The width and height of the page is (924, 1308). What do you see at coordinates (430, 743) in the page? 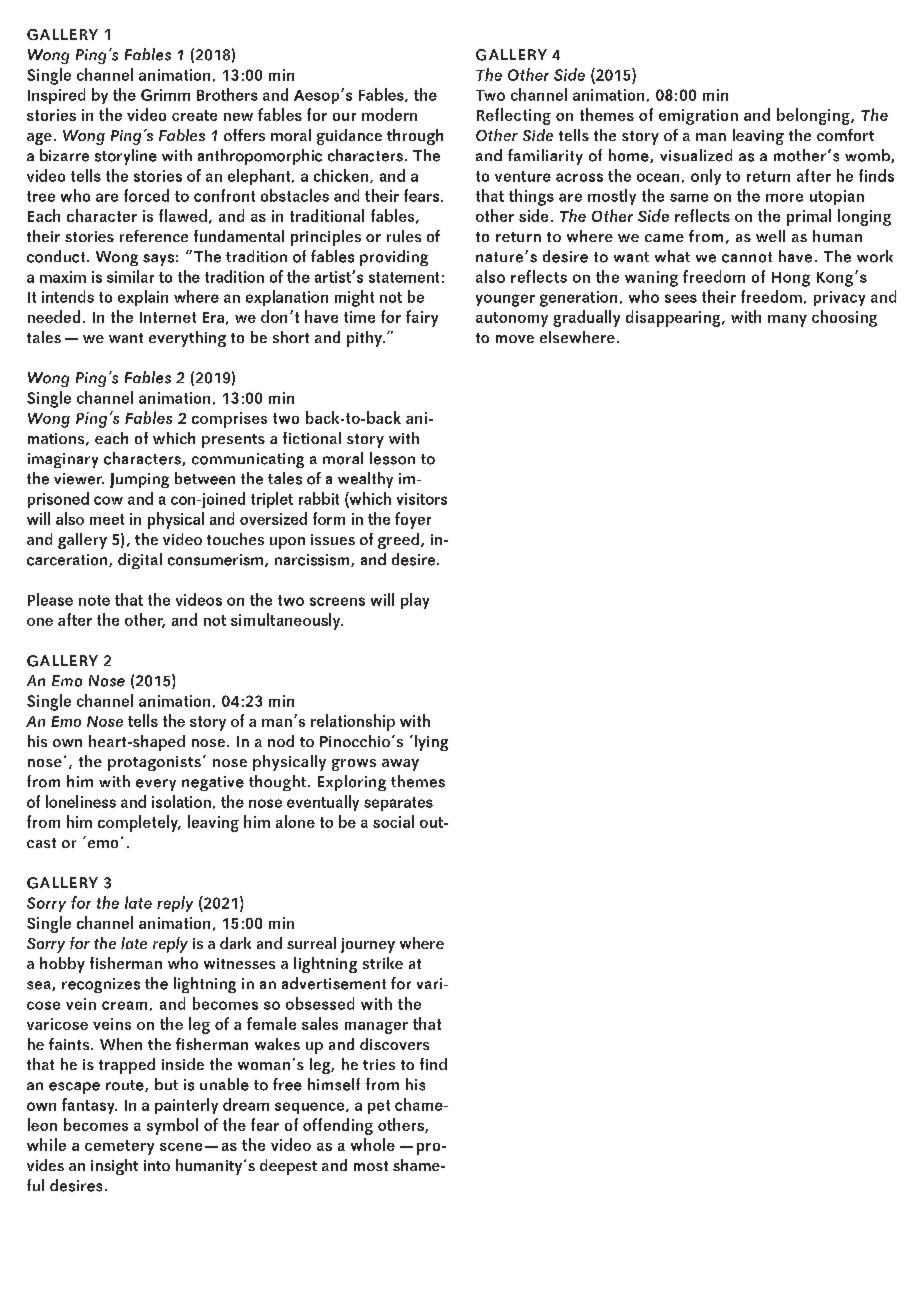
I see `lying` at bounding box center [430, 743].
